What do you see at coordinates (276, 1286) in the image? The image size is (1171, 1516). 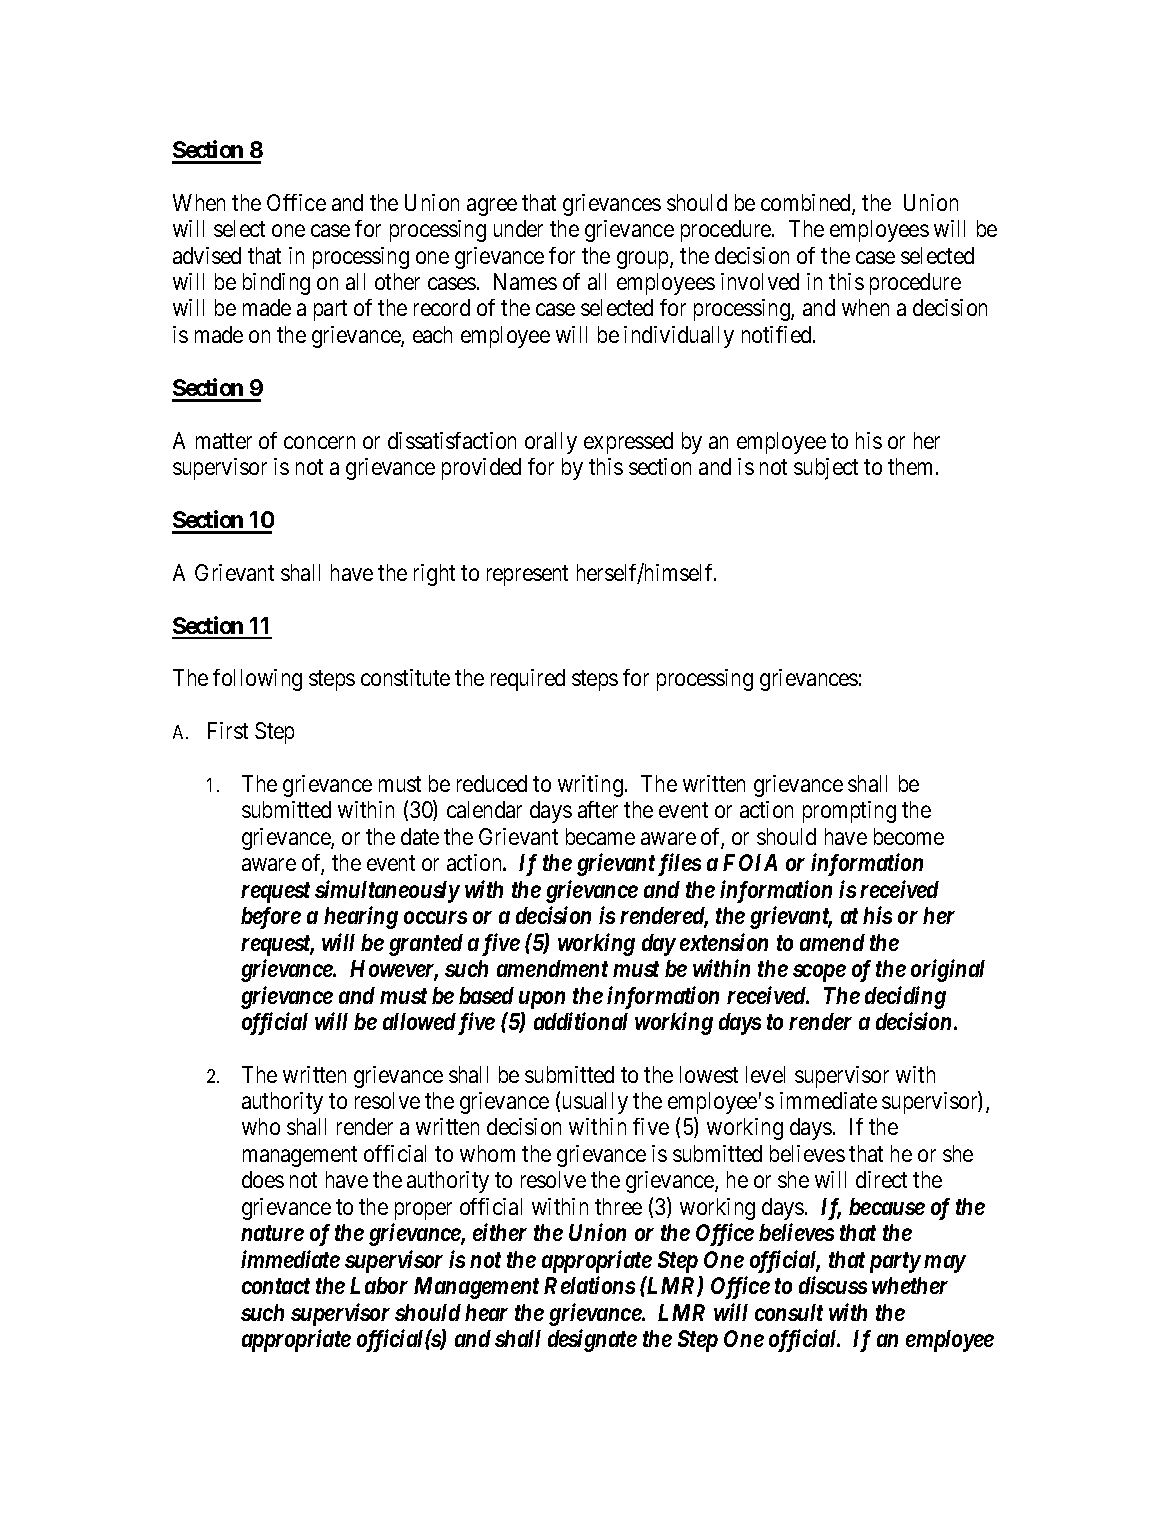 I see `contact` at bounding box center [276, 1286].
